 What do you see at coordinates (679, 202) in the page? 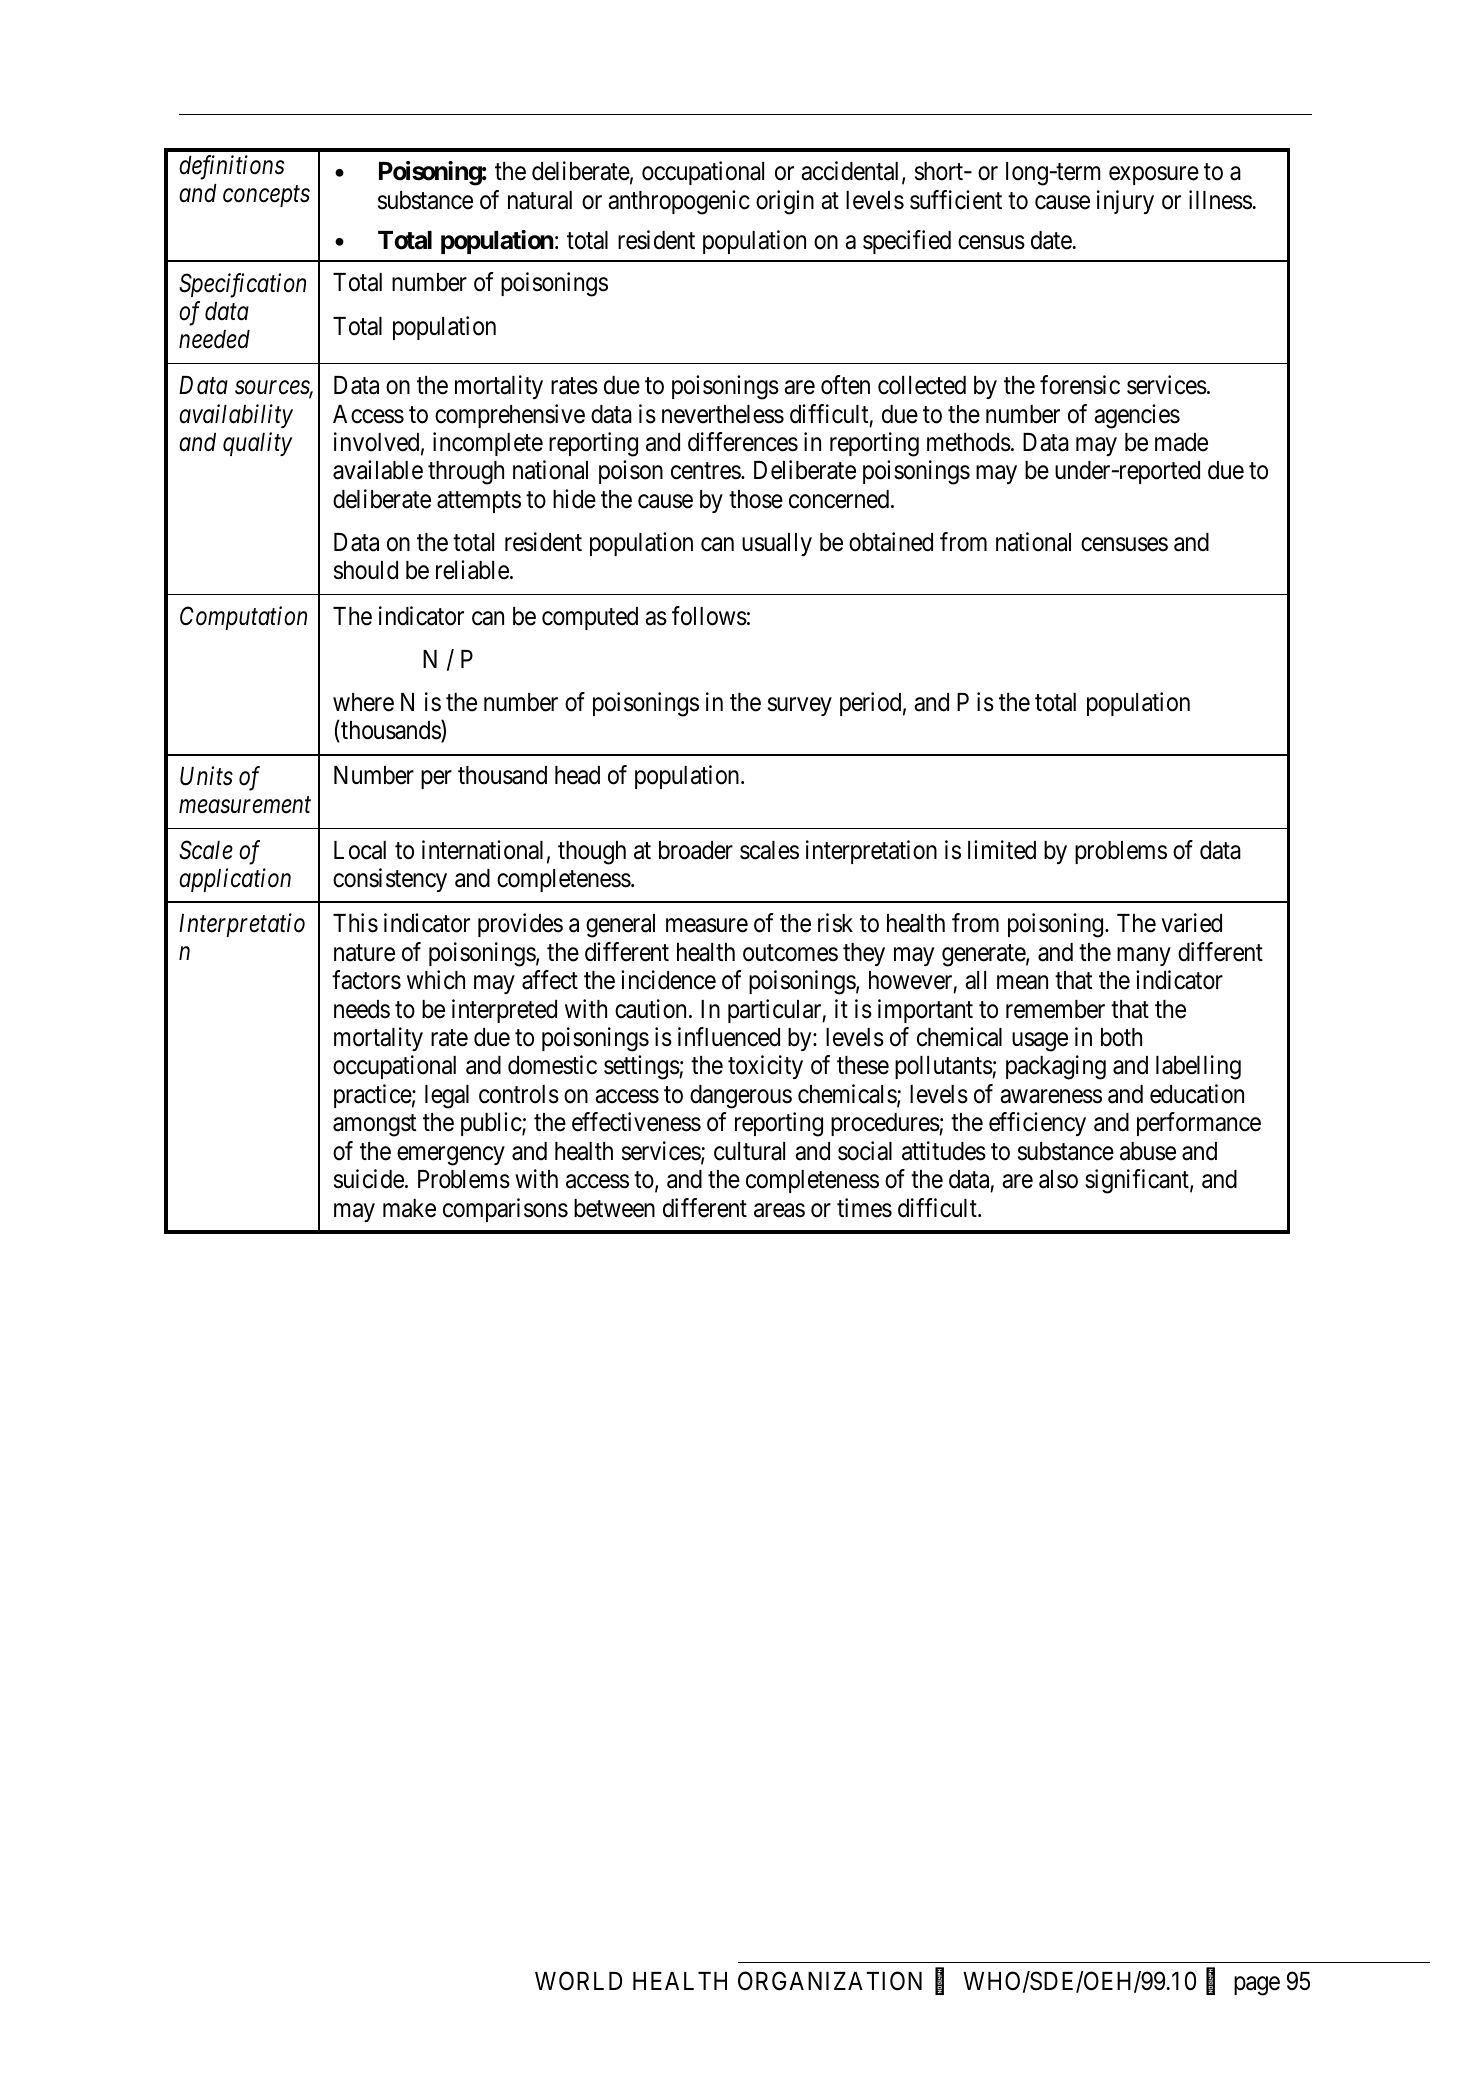
I see `anthropogenic` at bounding box center [679, 202].
